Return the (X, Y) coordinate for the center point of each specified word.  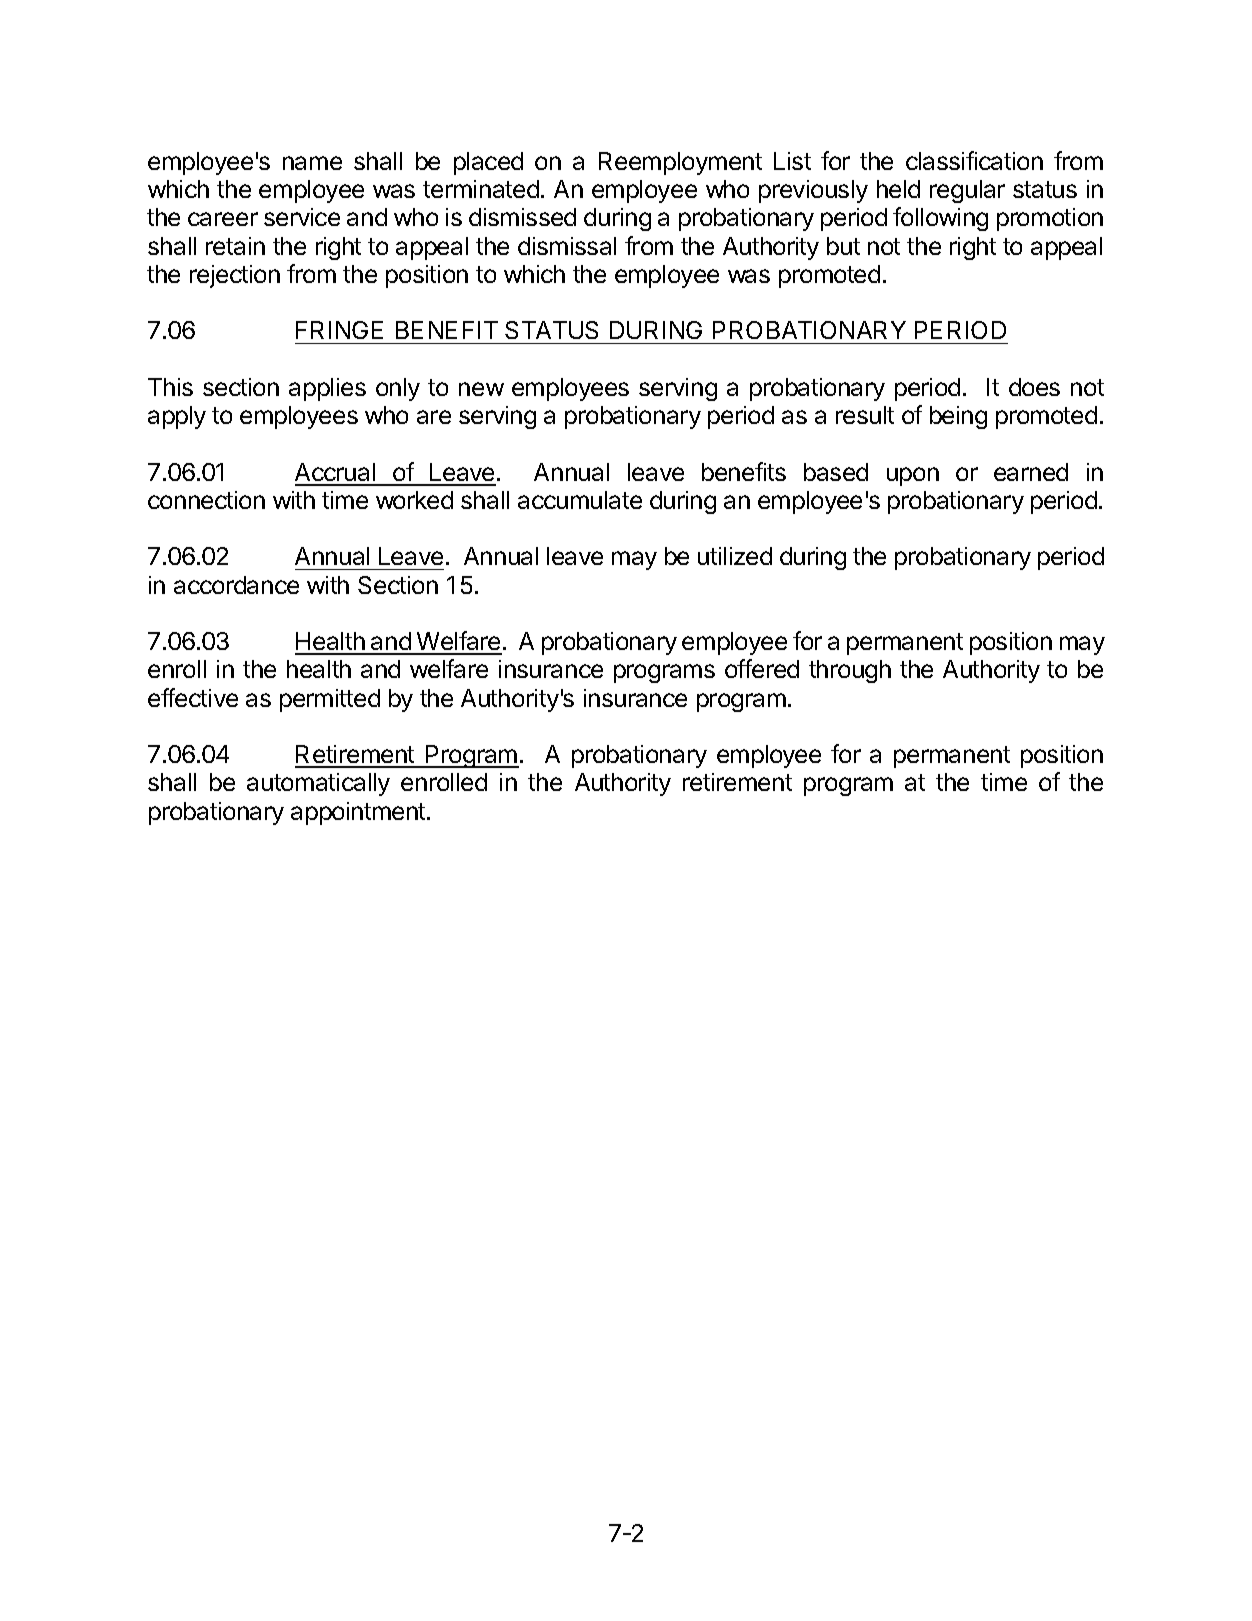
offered (762, 668)
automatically (318, 784)
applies (327, 389)
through (850, 671)
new (481, 389)
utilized (735, 556)
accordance (236, 585)
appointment (359, 813)
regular (967, 191)
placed (488, 163)
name (312, 163)
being (958, 417)
